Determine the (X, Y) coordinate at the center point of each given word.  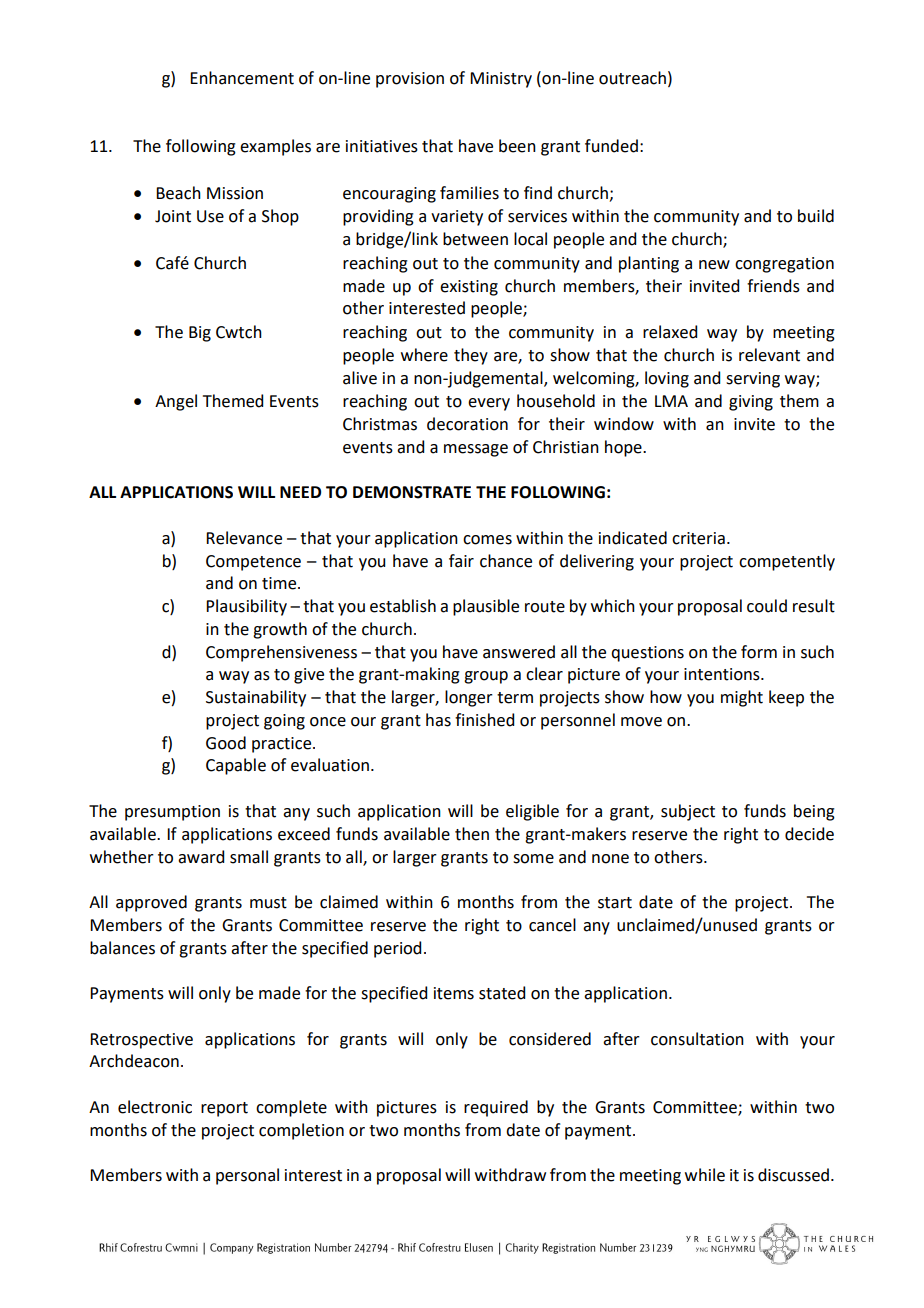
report (224, 1109)
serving (753, 380)
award (201, 857)
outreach (632, 78)
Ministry (501, 80)
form (759, 652)
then (472, 834)
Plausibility (246, 607)
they (471, 356)
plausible (486, 607)
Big (200, 334)
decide (809, 834)
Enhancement (242, 78)
